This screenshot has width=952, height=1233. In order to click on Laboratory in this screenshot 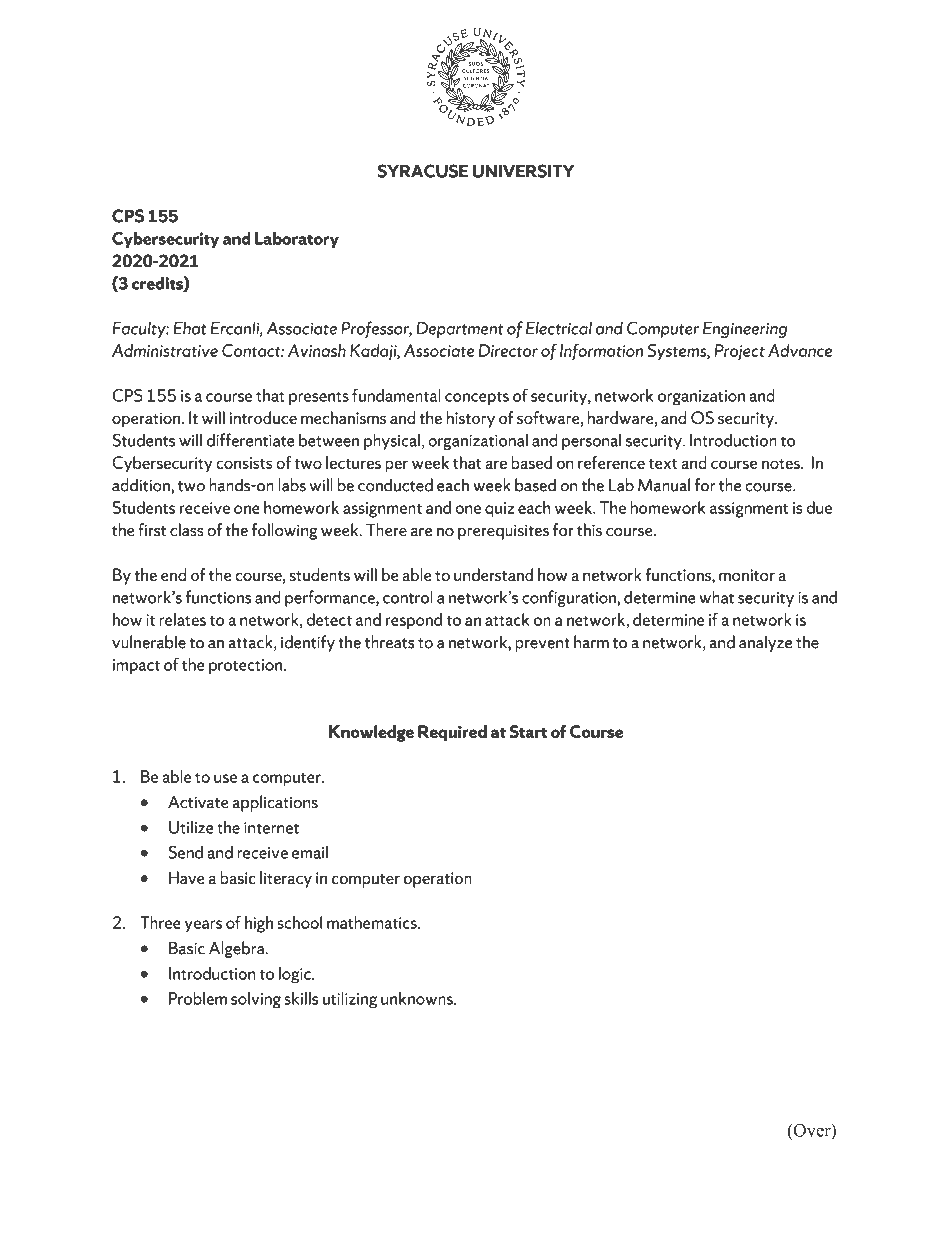, I will do `click(297, 240)`.
